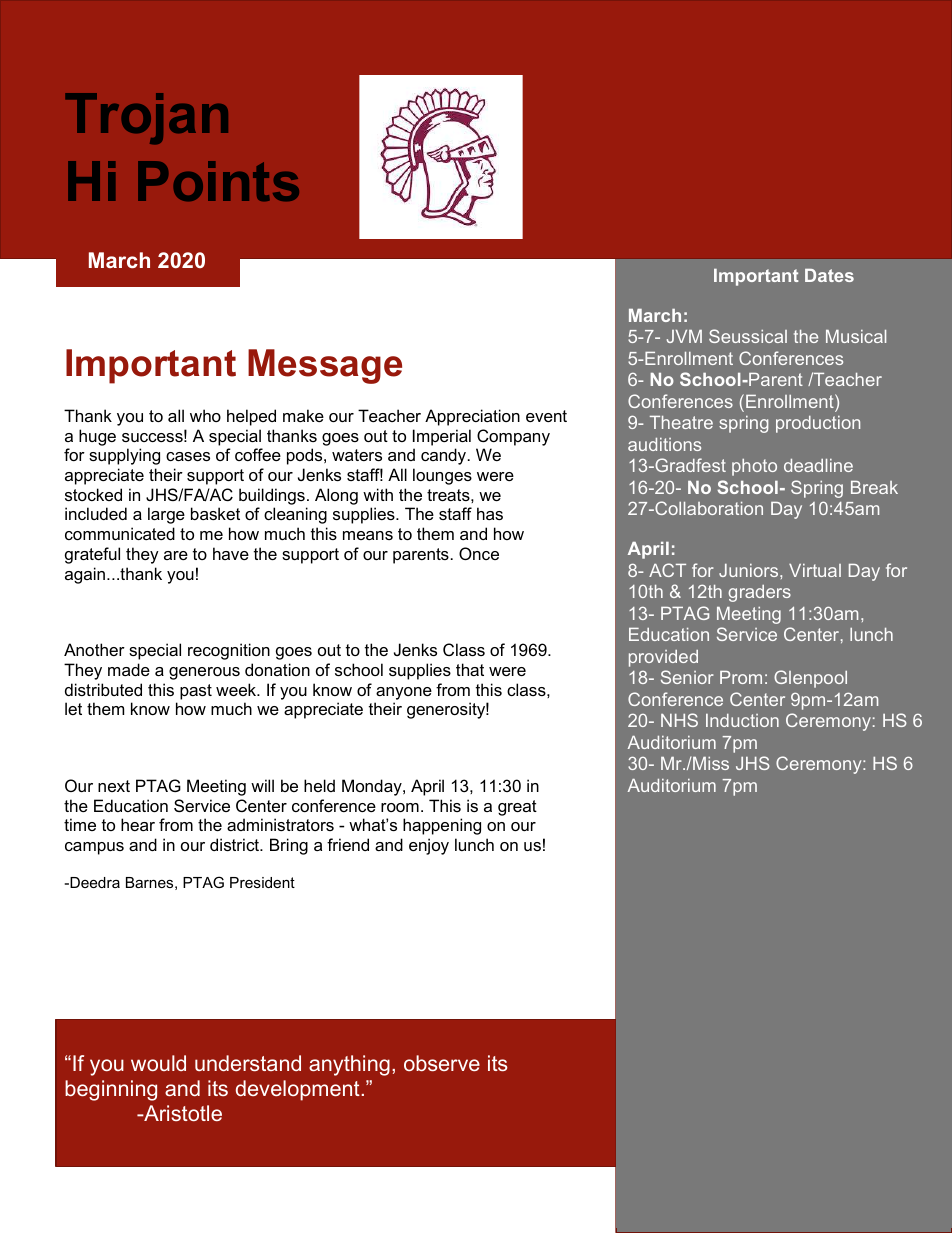  Describe the element at coordinates (472, 417) in the image. I see `Appreciation` at that location.
